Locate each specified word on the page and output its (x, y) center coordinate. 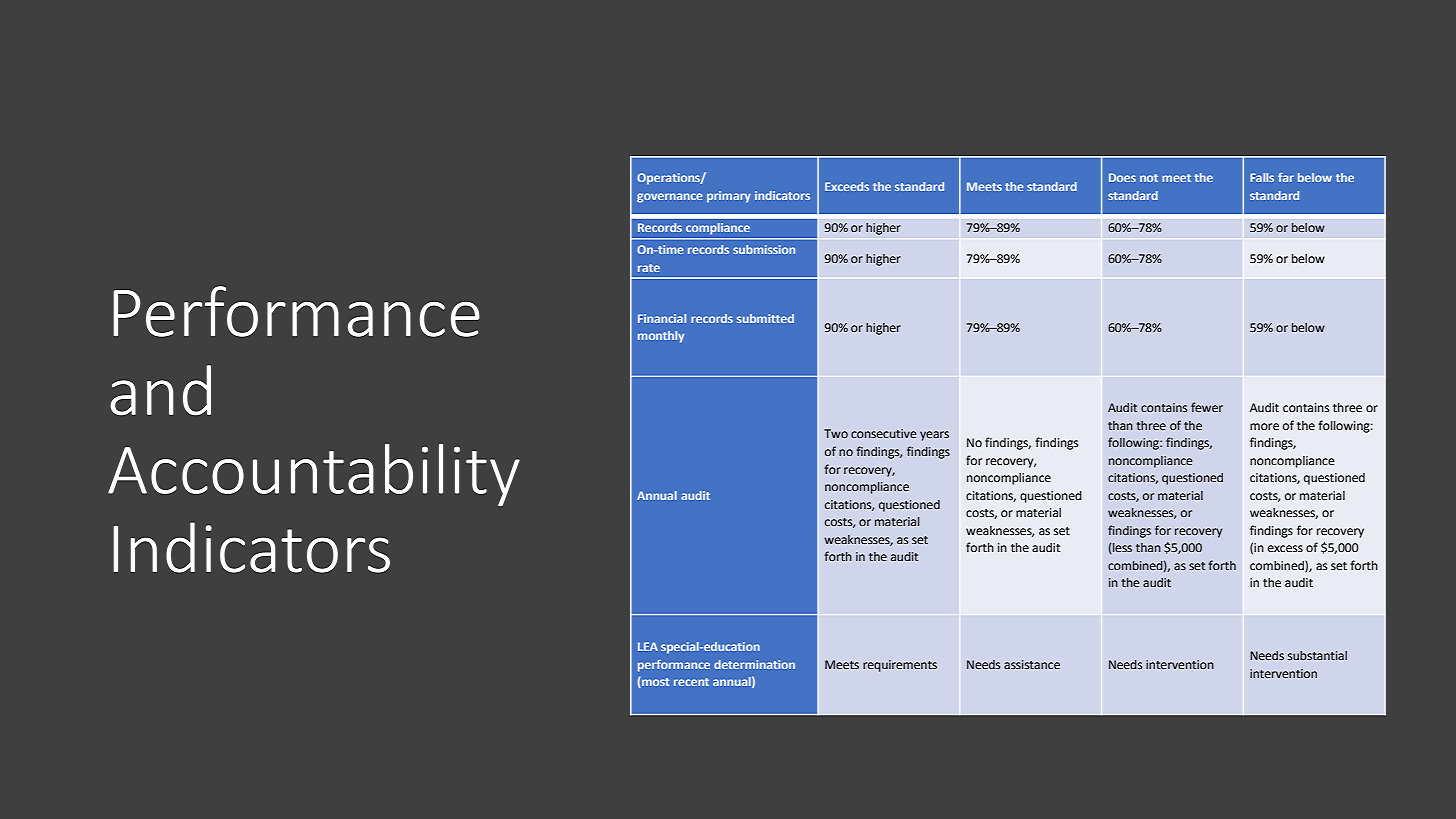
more (1264, 427)
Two (836, 433)
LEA (648, 646)
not (1149, 178)
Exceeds (847, 186)
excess (1285, 549)
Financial (662, 318)
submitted (765, 318)
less (1122, 547)
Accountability (314, 474)
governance (669, 198)
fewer (1207, 407)
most (654, 683)
